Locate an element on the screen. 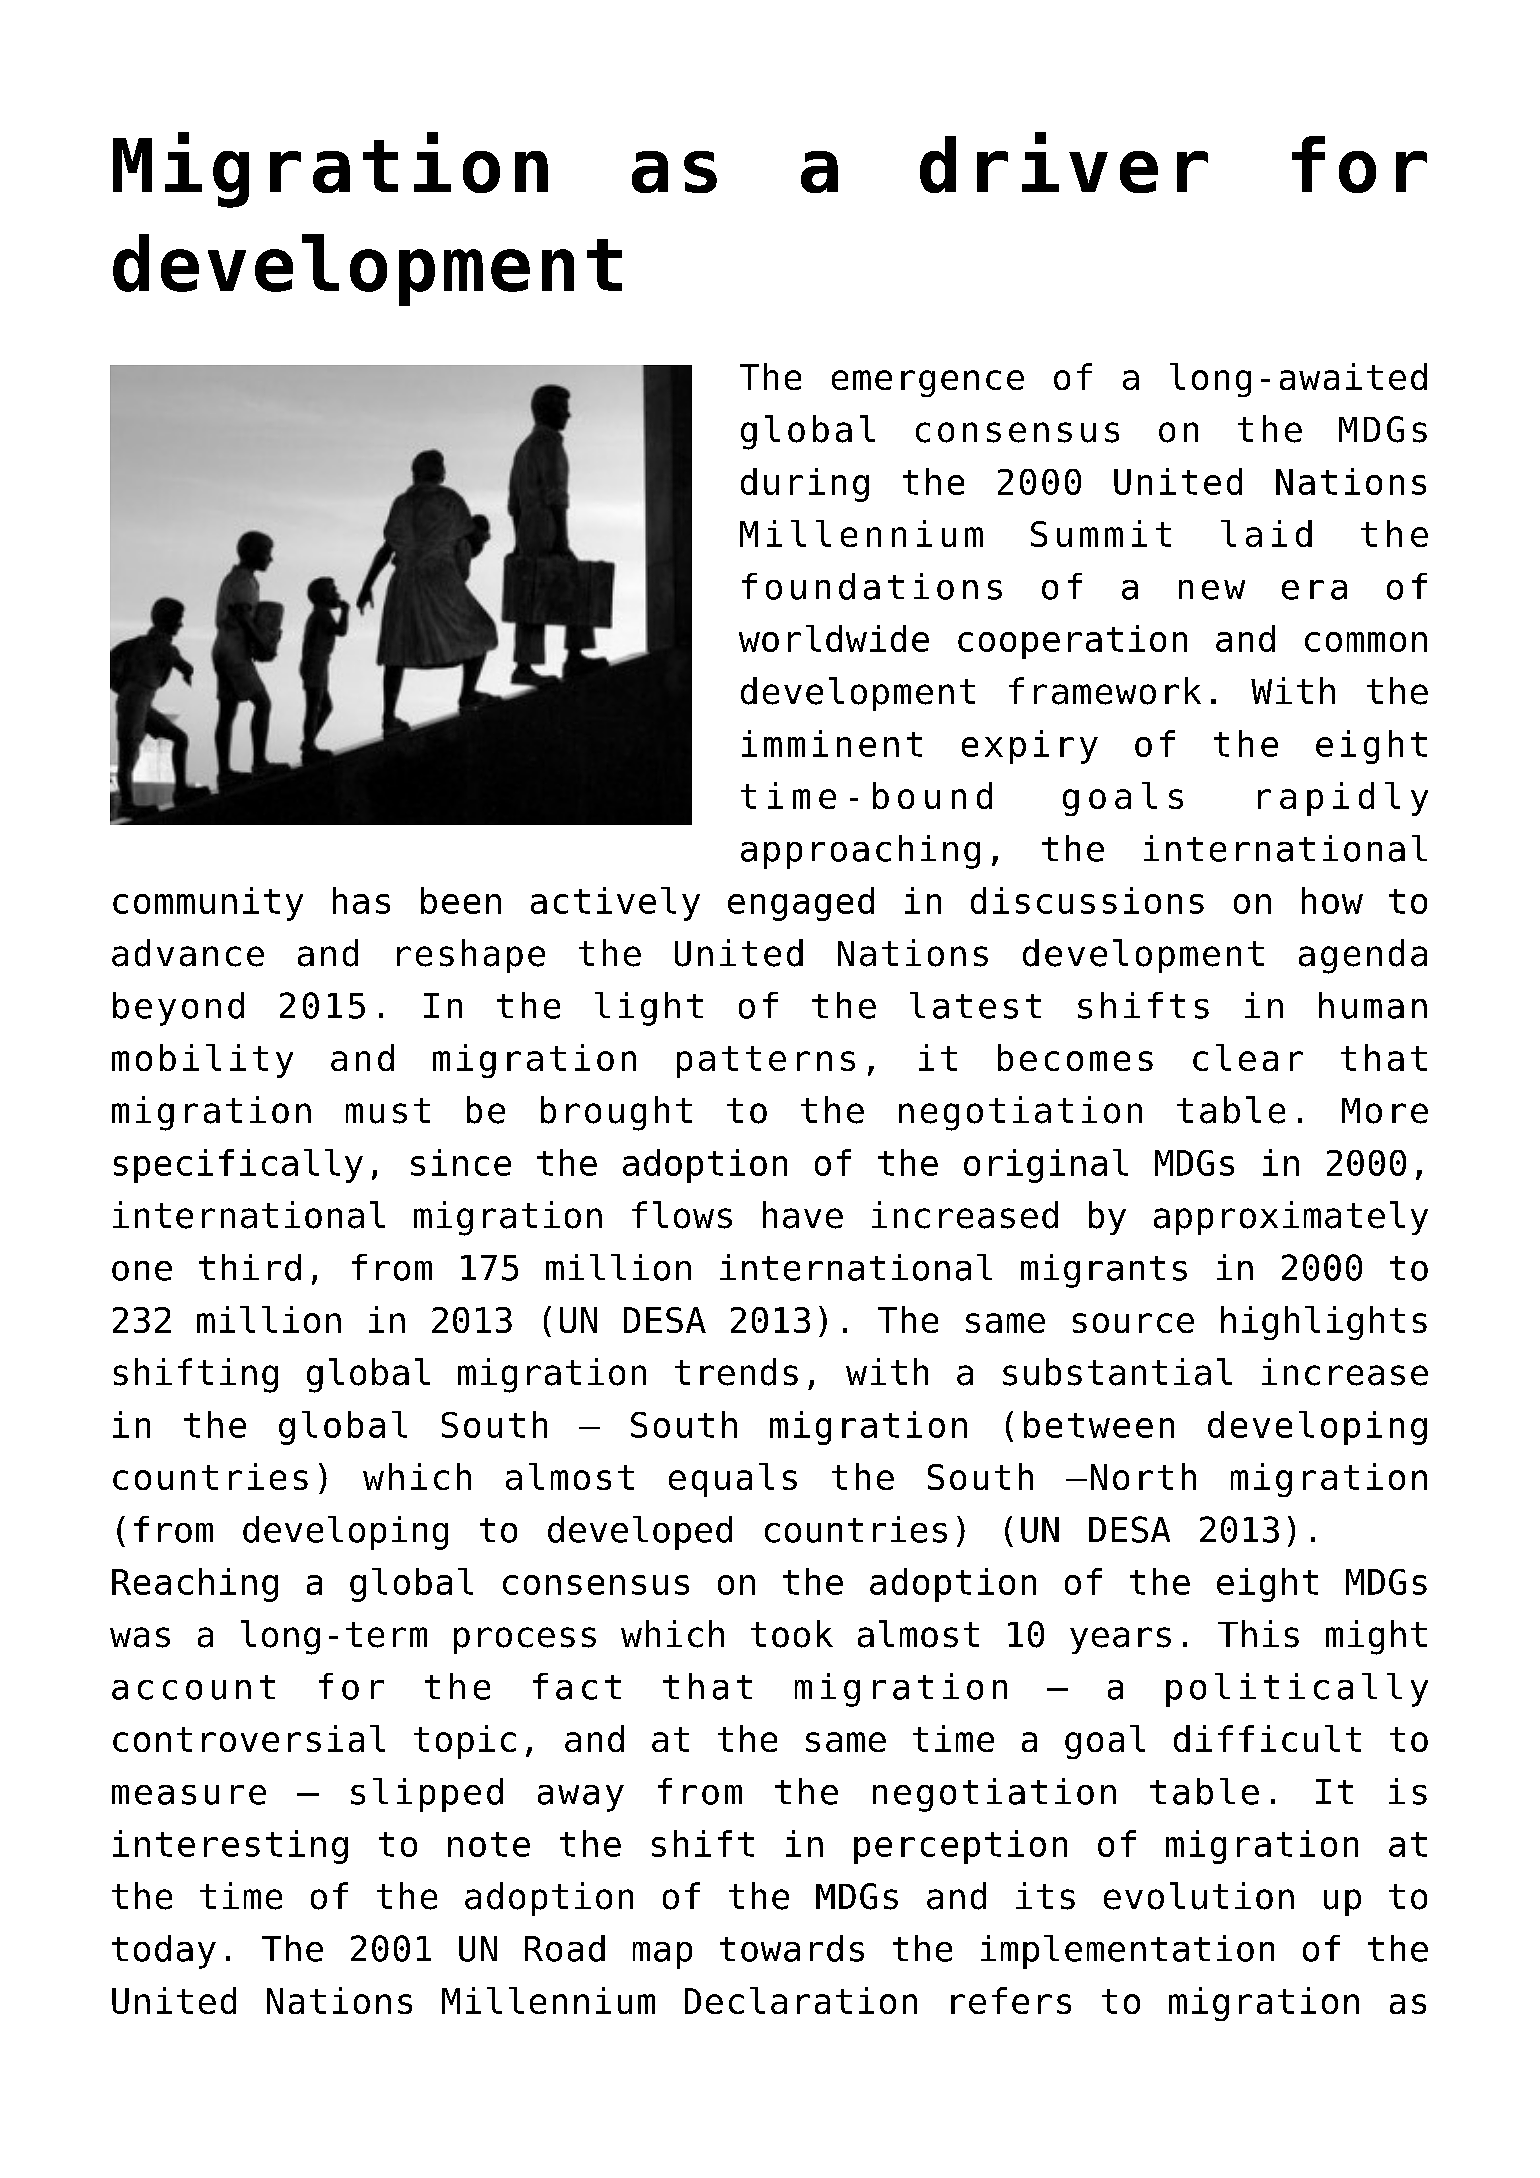 The image size is (1540, 2178). driver is located at coordinates (1064, 162).
